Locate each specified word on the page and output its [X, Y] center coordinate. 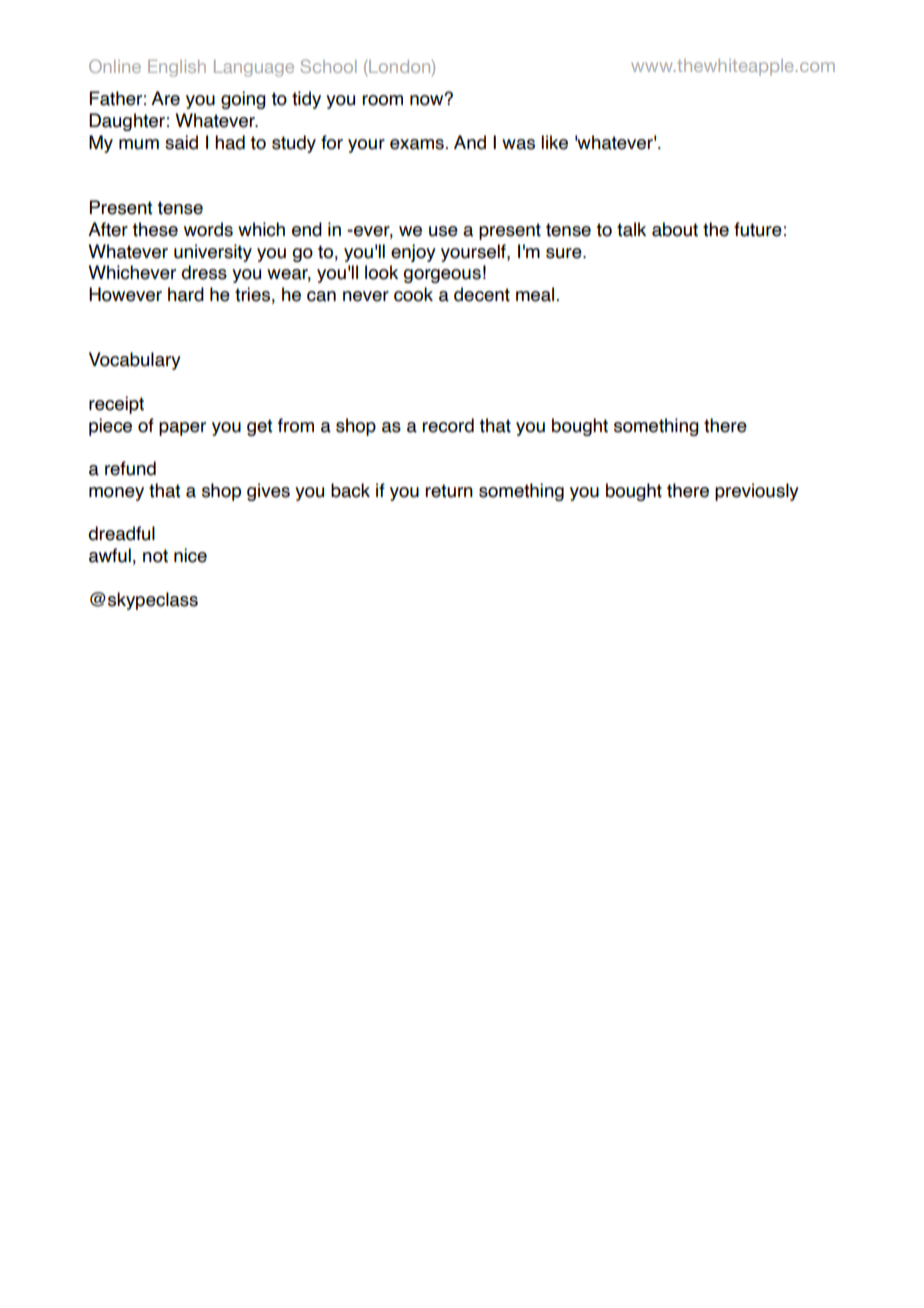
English [177, 68]
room [382, 100]
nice [190, 555]
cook [413, 294]
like [554, 142]
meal [535, 294]
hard [186, 294]
